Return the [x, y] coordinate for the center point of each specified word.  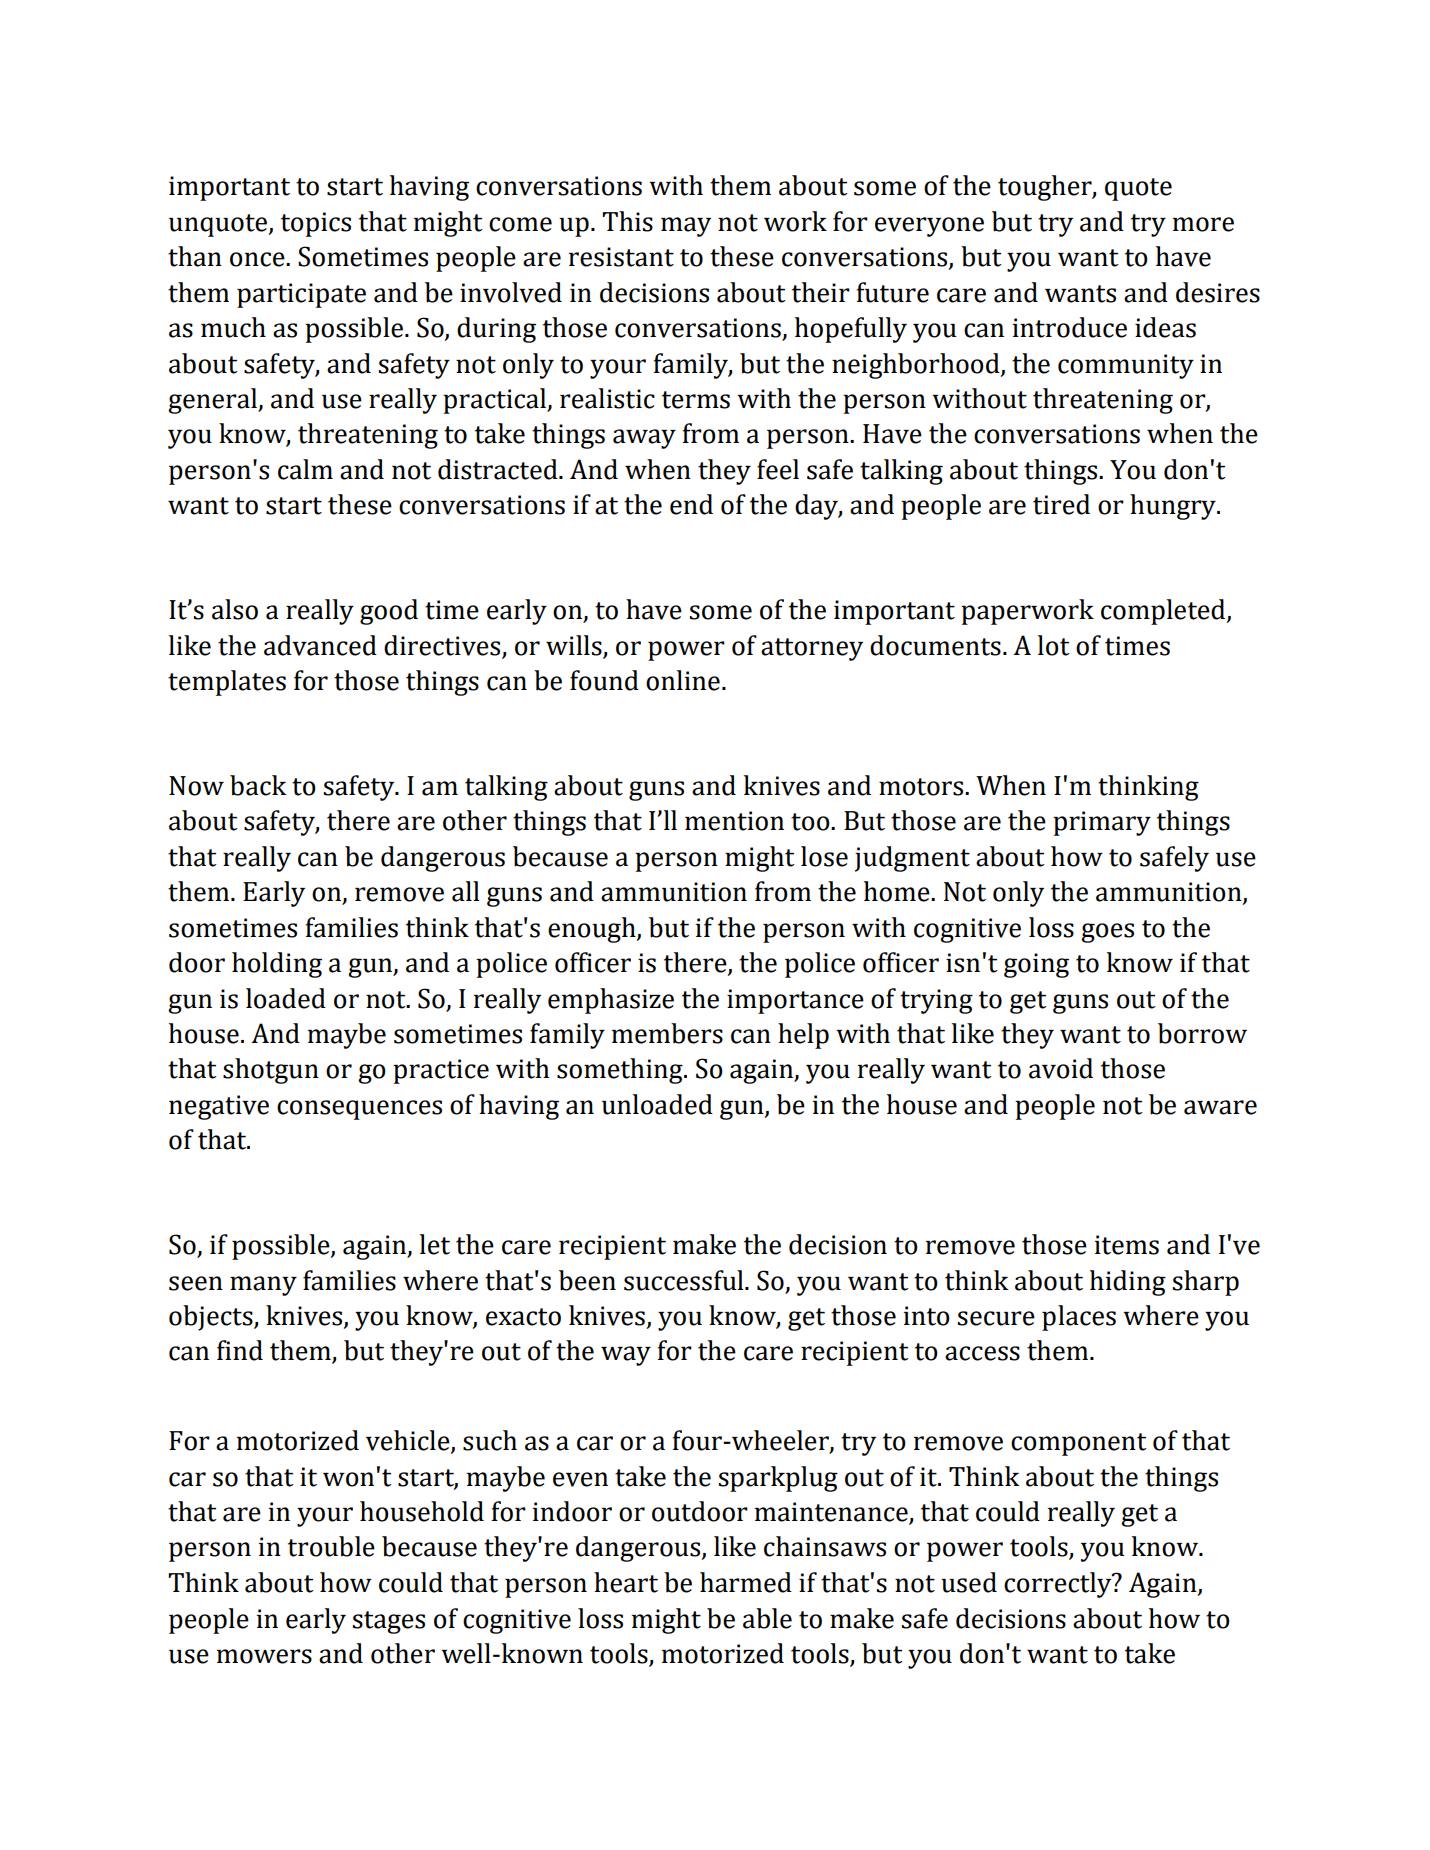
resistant [621, 257]
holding [277, 965]
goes [1107, 933]
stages [389, 1622]
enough [593, 930]
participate [301, 295]
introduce [1070, 327]
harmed [746, 1582]
